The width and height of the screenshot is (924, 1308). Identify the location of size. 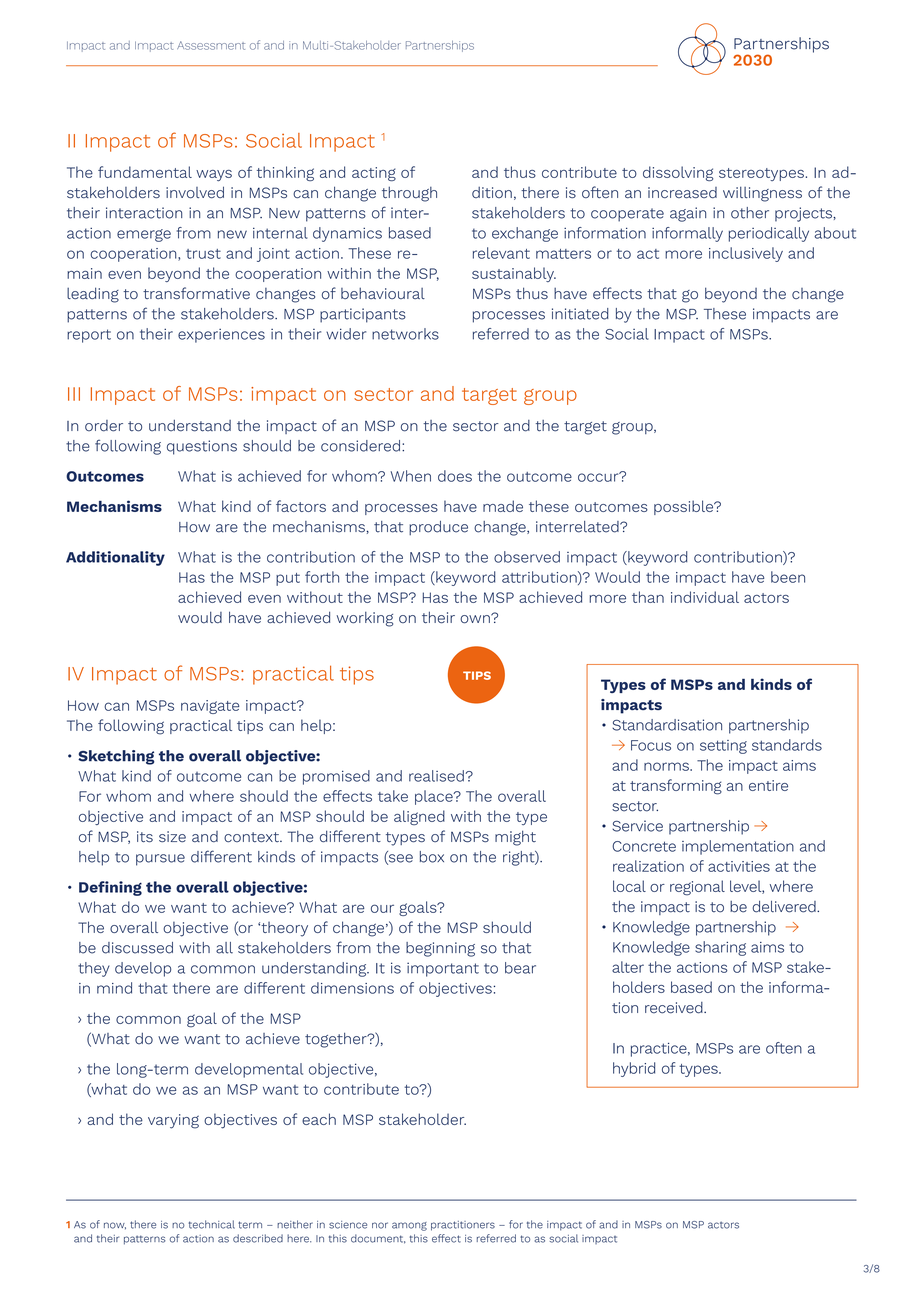
(172, 837).
